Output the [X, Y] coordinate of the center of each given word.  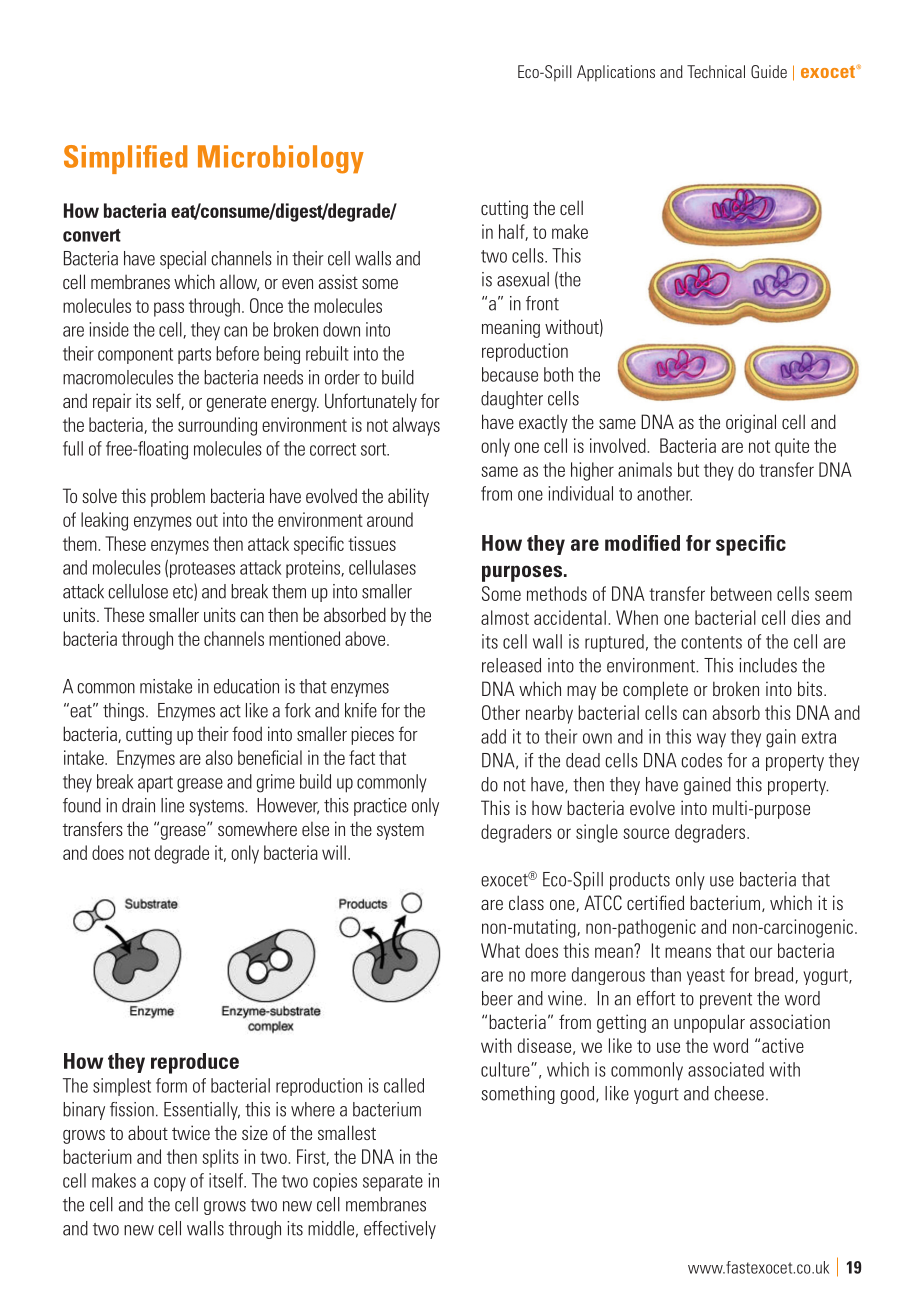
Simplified [125, 159]
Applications [616, 73]
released [511, 665]
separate [393, 1183]
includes [768, 665]
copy [170, 1184]
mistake [166, 686]
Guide [769, 72]
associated [726, 1069]
